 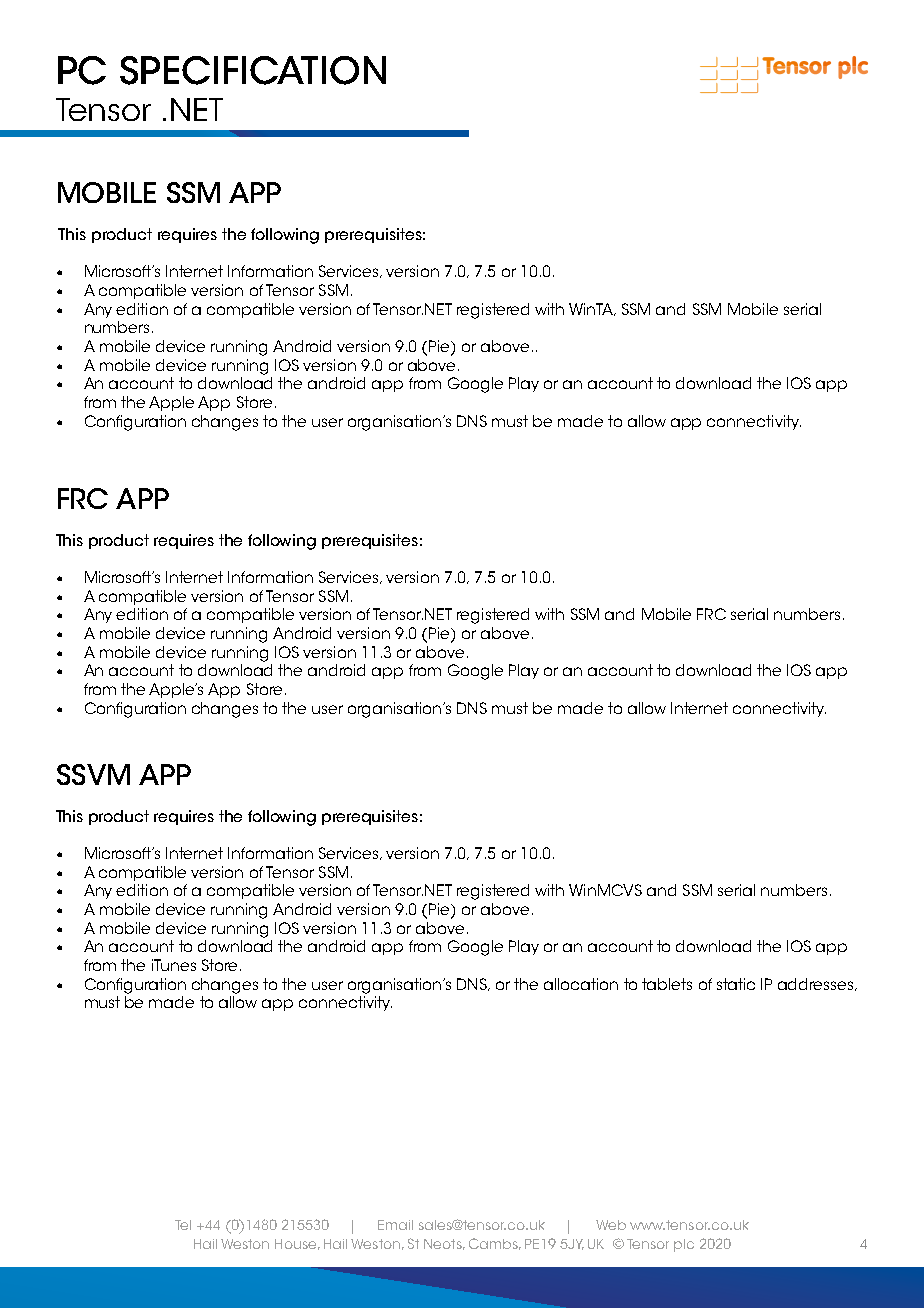 I want to click on Email, so click(x=395, y=1225).
